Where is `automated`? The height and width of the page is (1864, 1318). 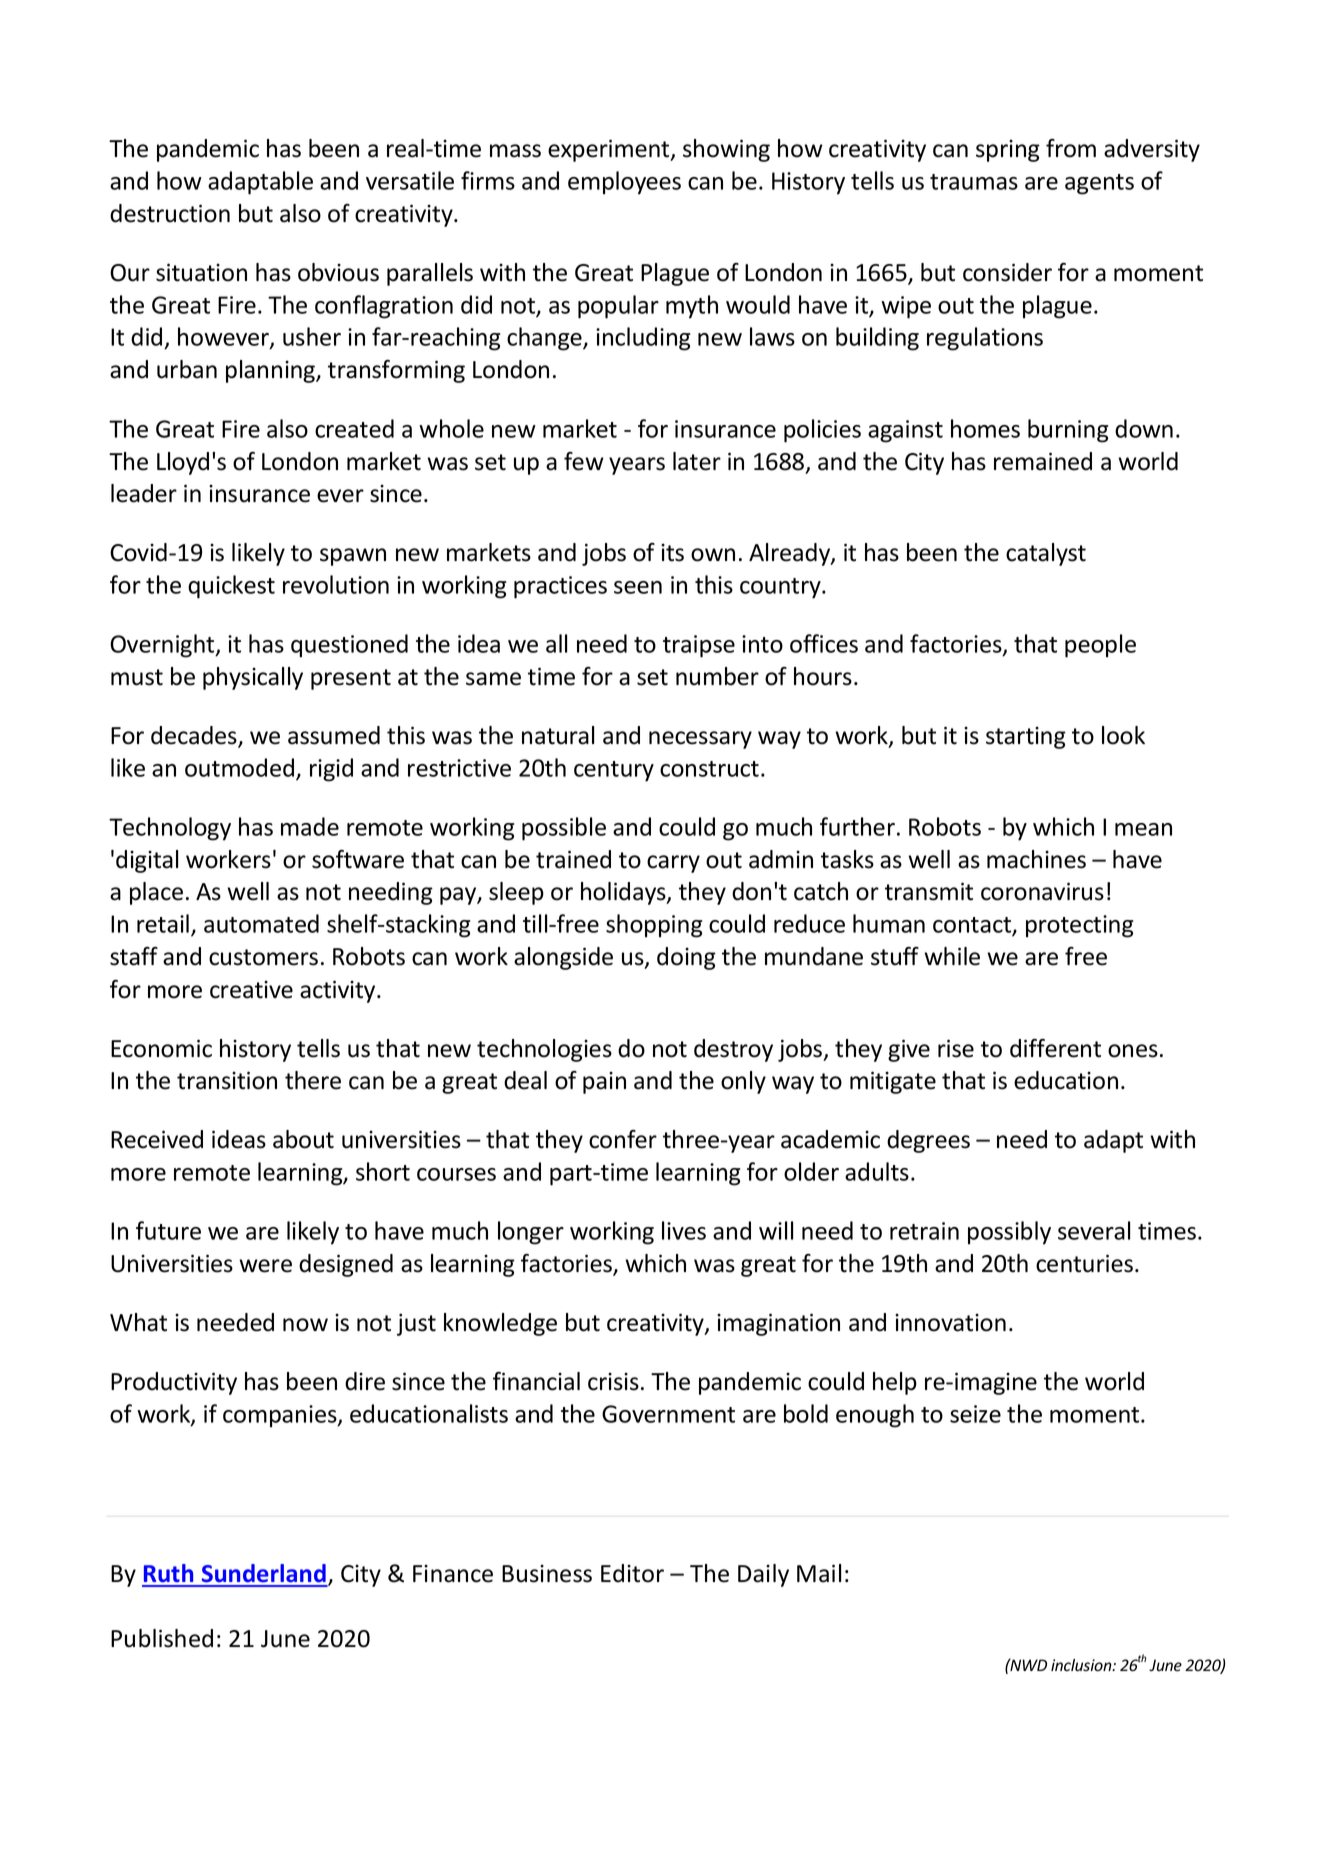
automated is located at coordinates (261, 923).
